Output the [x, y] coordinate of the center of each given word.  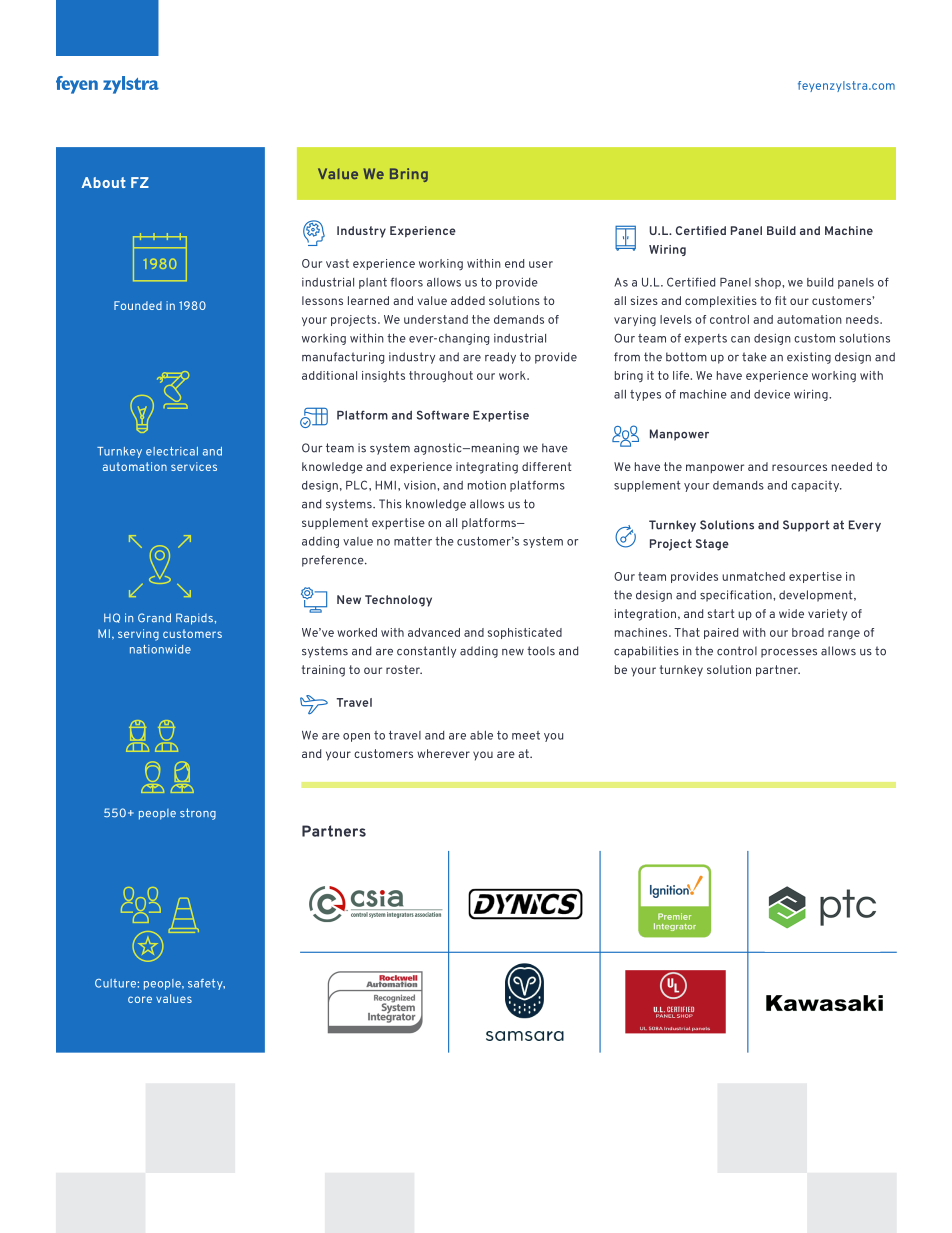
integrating [487, 468]
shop [769, 283]
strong [198, 814]
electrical [172, 451]
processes [789, 653]
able [481, 735]
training [323, 671]
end [514, 263]
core [140, 999]
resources [799, 467]
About [104, 182]
